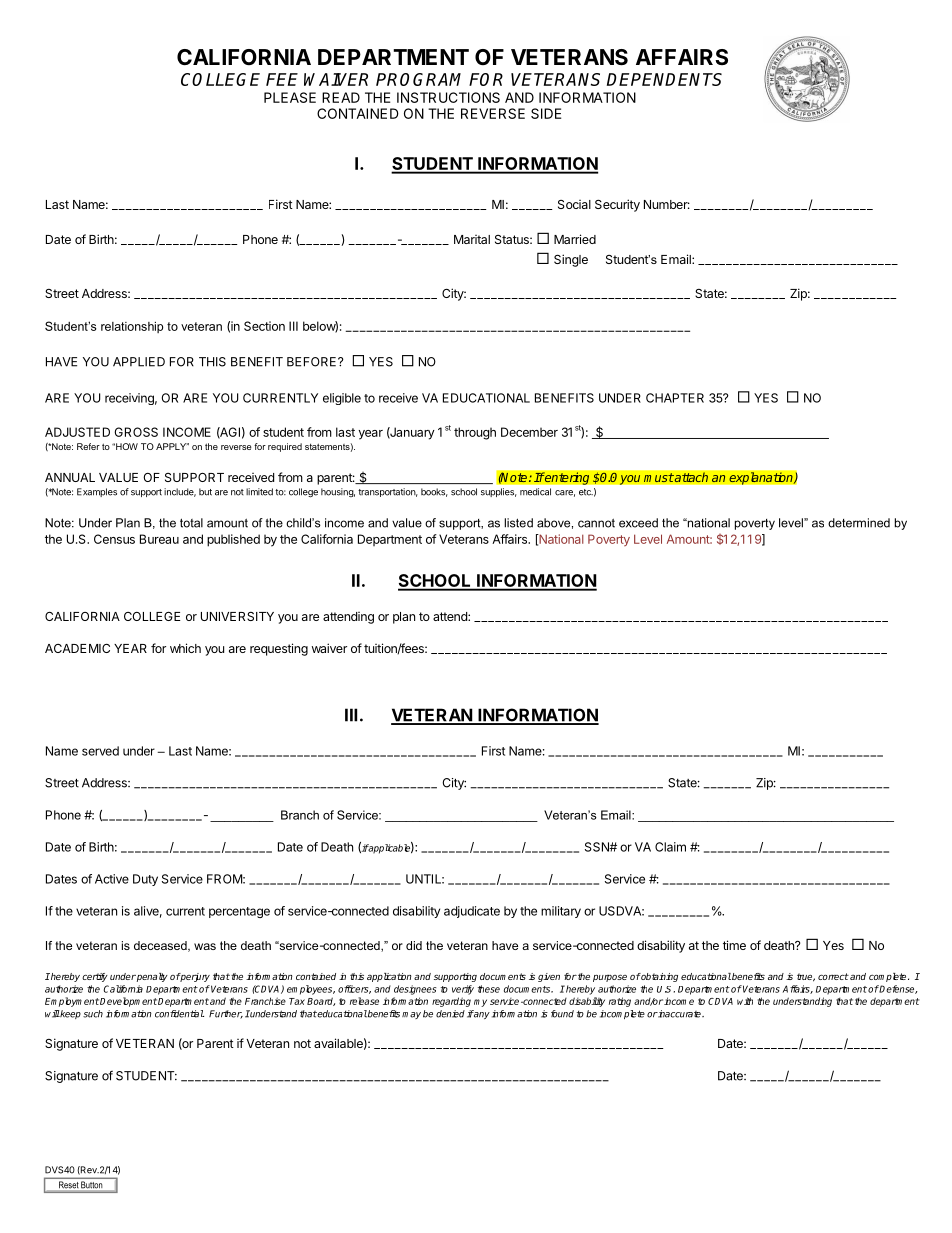  Describe the element at coordinates (670, 847) in the document. I see `Claim` at that location.
